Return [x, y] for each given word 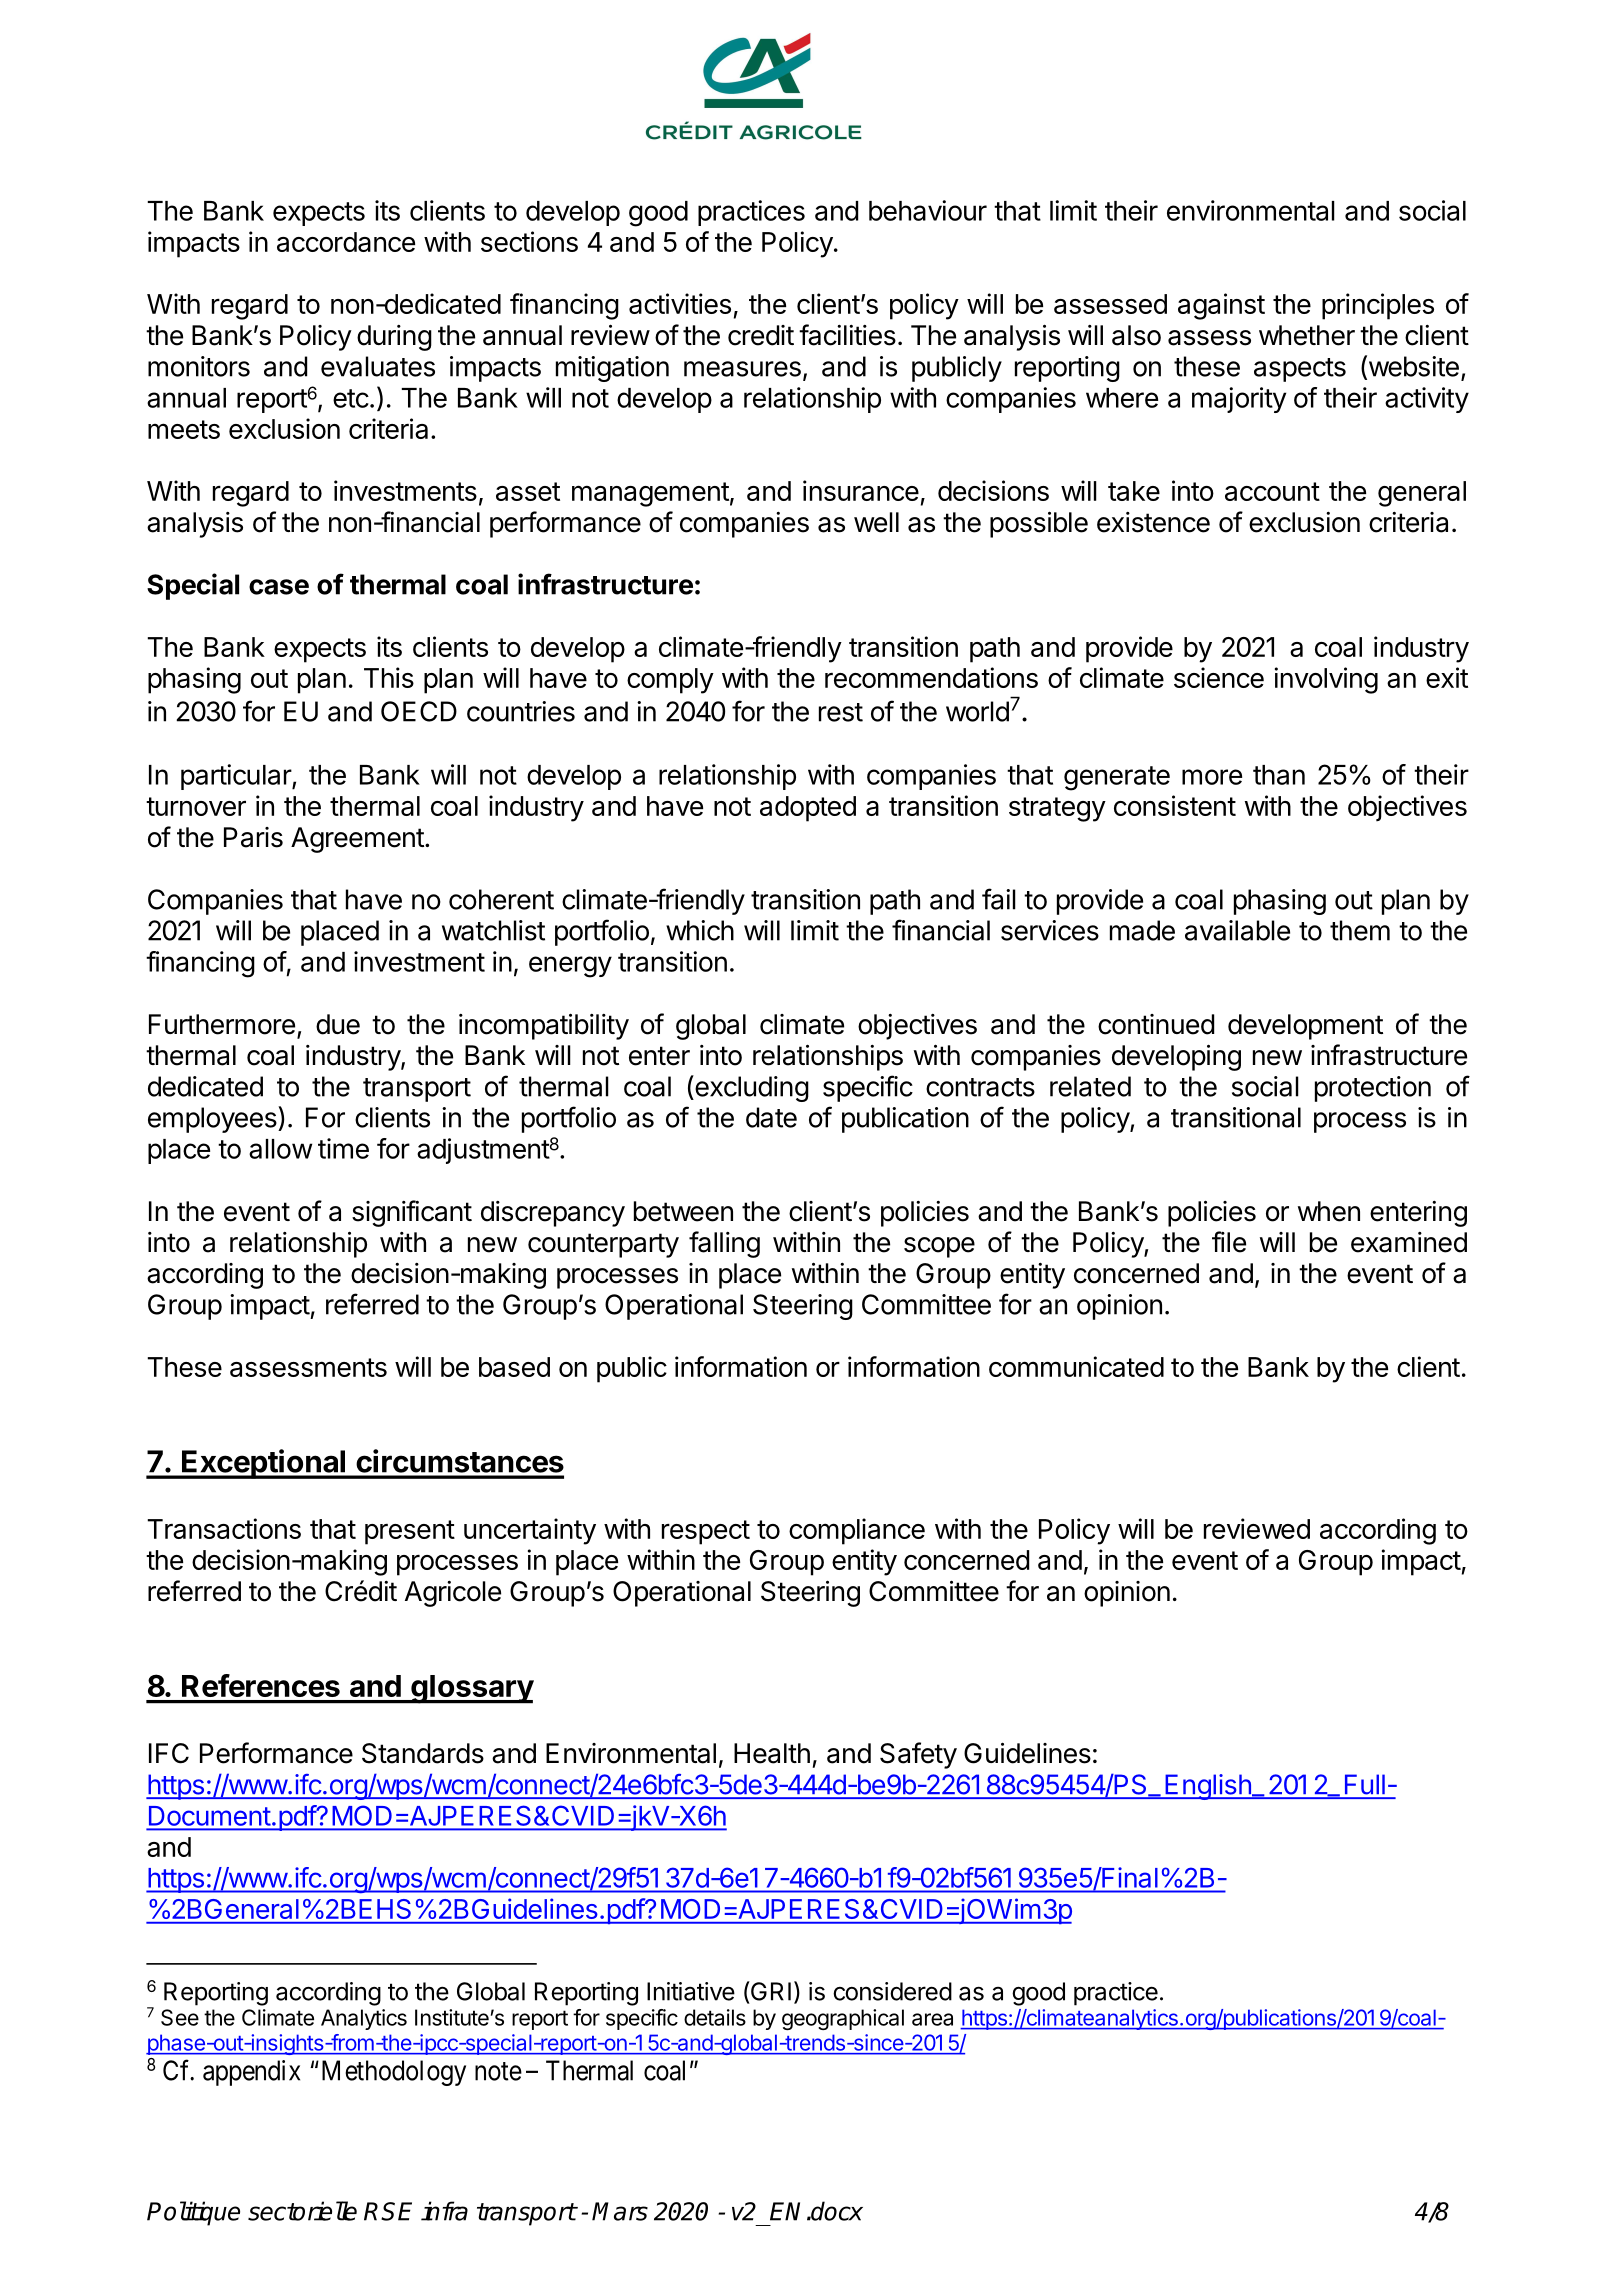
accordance [346, 242]
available [1237, 930]
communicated [1076, 1366]
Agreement [357, 840]
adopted [808, 809]
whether [1307, 335]
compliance [857, 1531]
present [410, 1532]
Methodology [392, 2073]
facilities [847, 335]
